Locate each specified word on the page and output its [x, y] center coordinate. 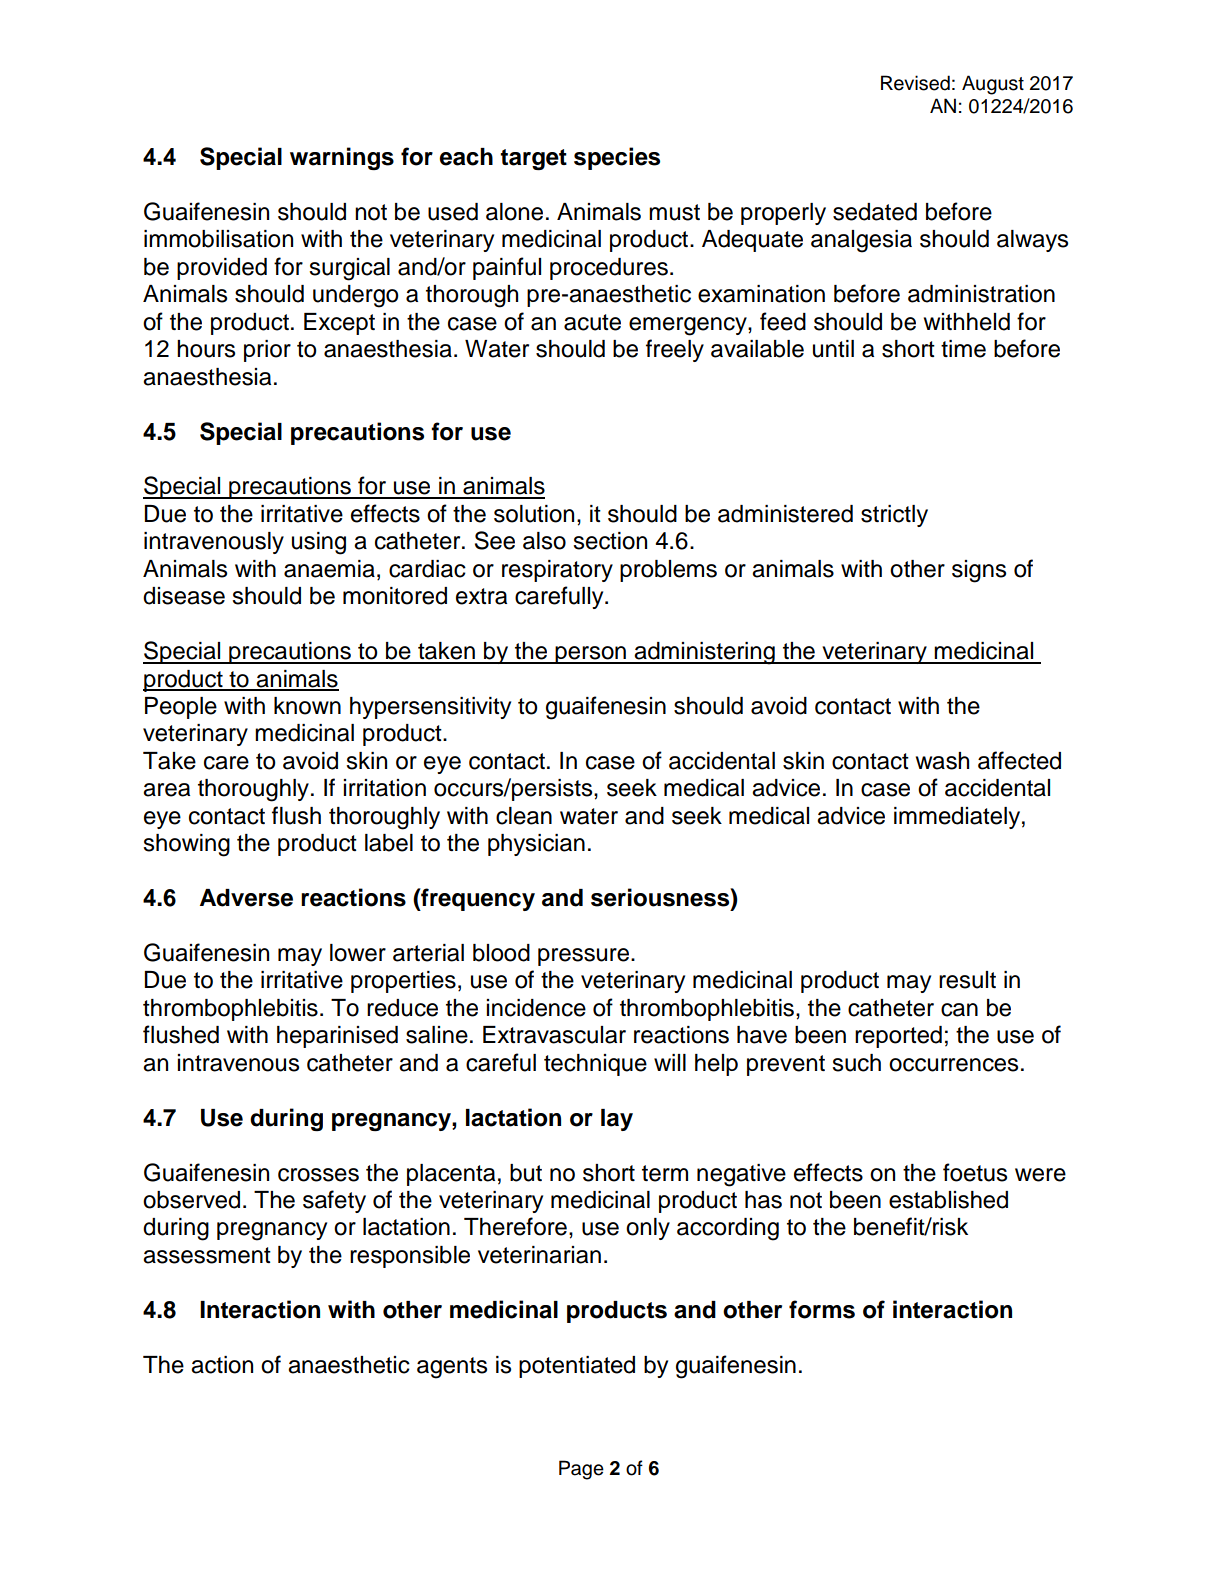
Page [581, 1470]
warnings [342, 158]
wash [942, 761]
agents [452, 1368]
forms [822, 1309]
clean [524, 816]
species [617, 158]
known [307, 706]
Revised [915, 83]
